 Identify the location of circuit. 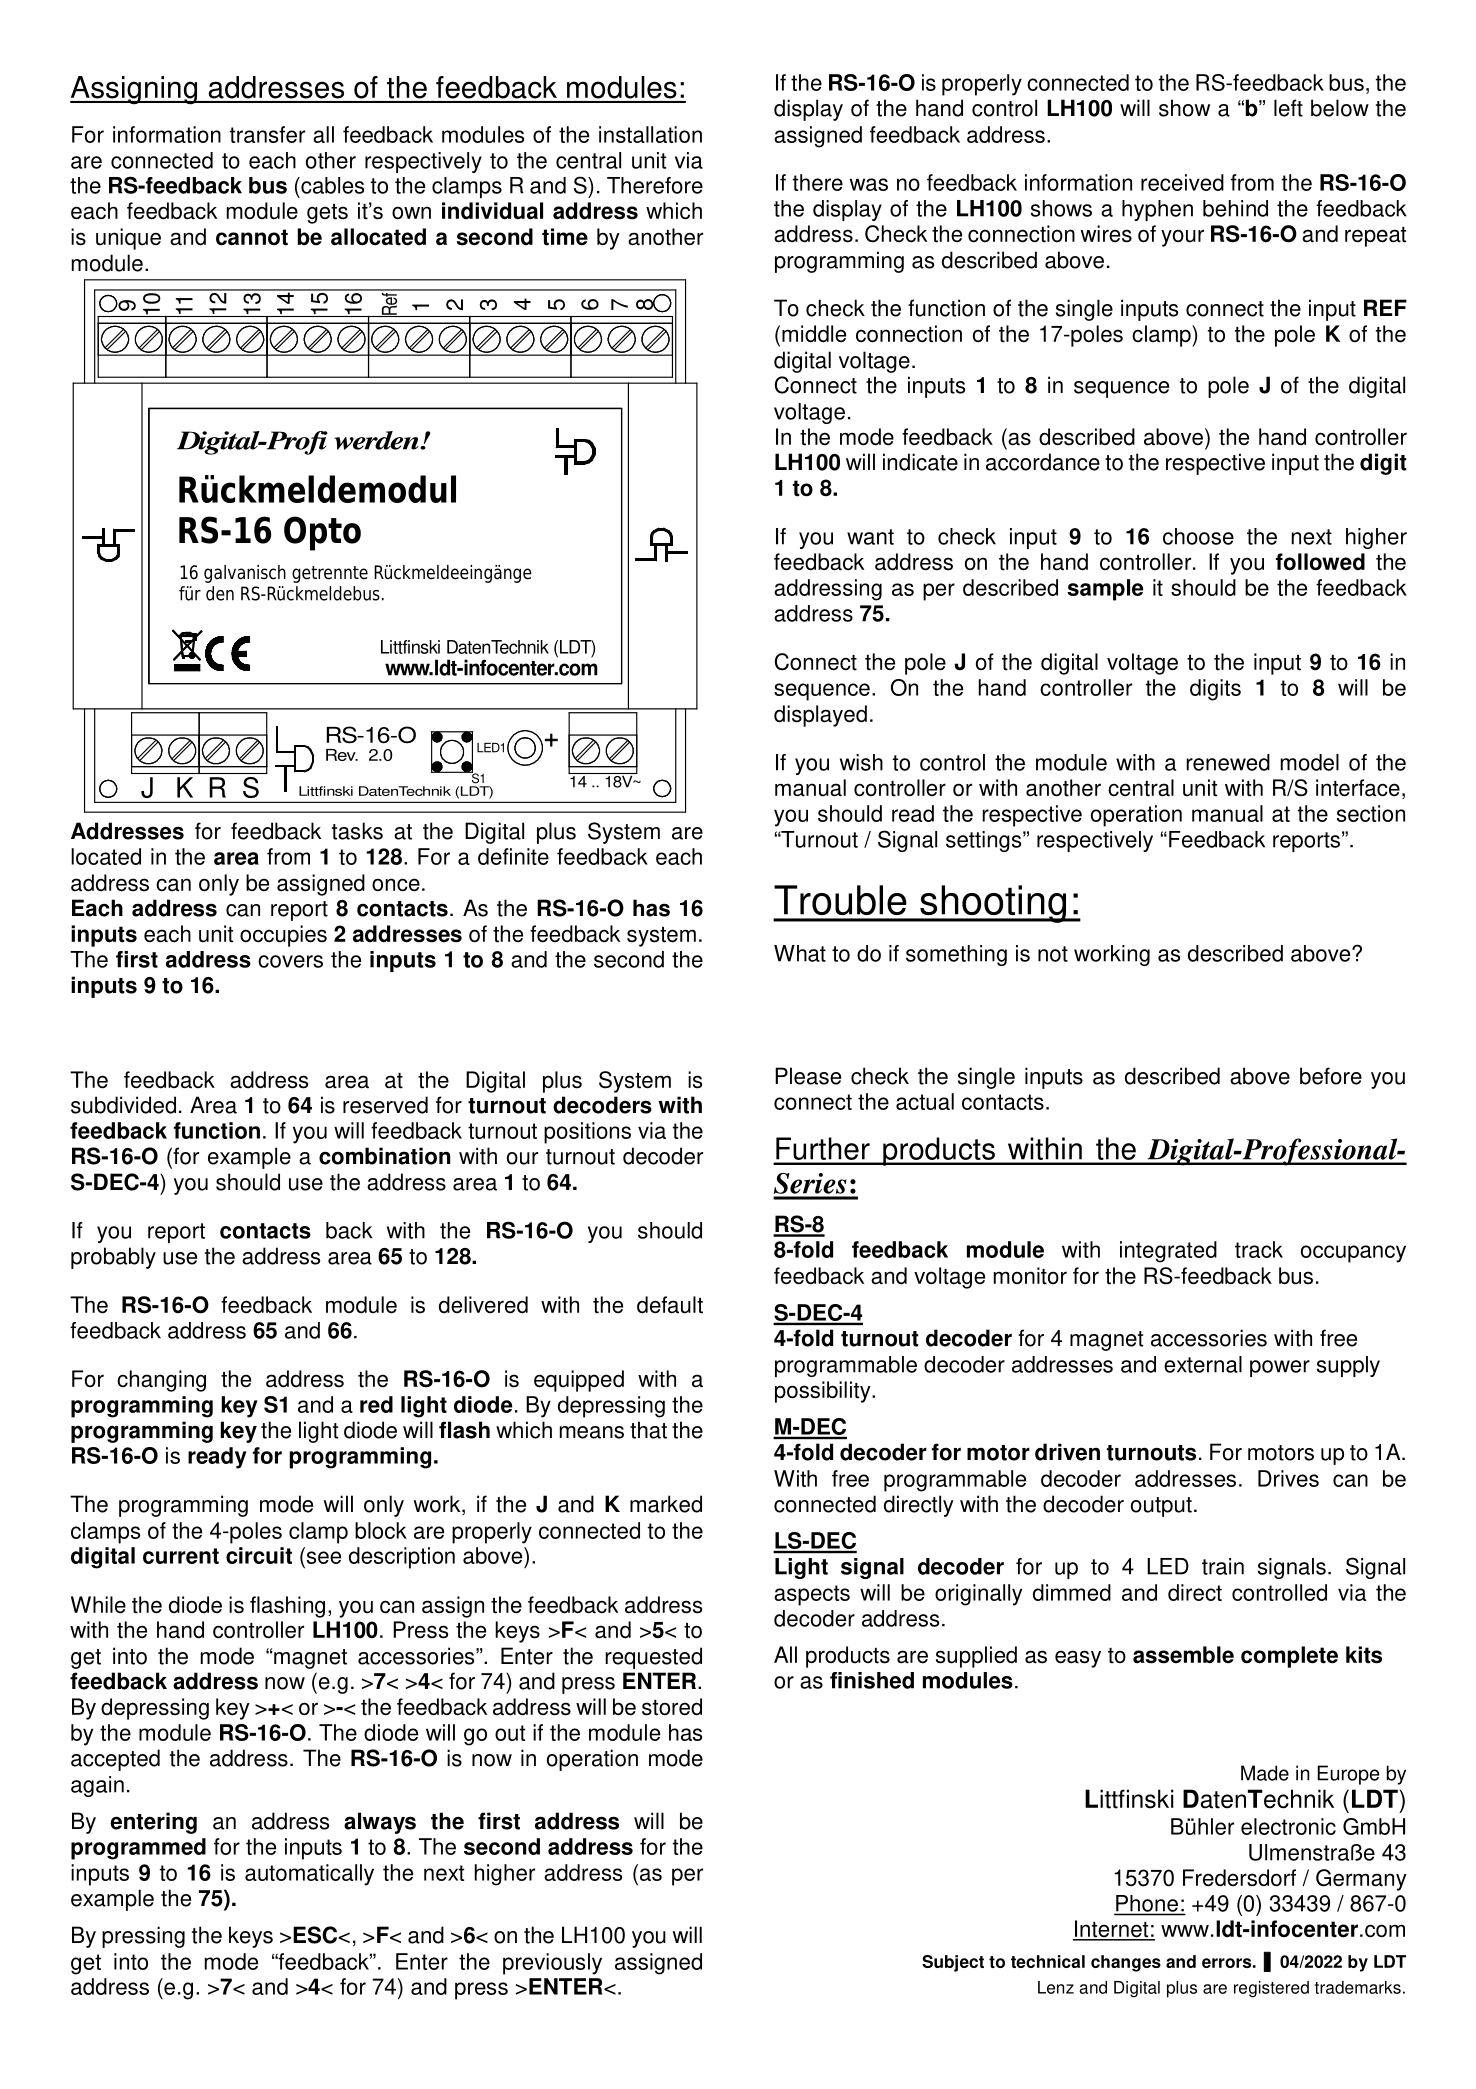
(259, 1555).
